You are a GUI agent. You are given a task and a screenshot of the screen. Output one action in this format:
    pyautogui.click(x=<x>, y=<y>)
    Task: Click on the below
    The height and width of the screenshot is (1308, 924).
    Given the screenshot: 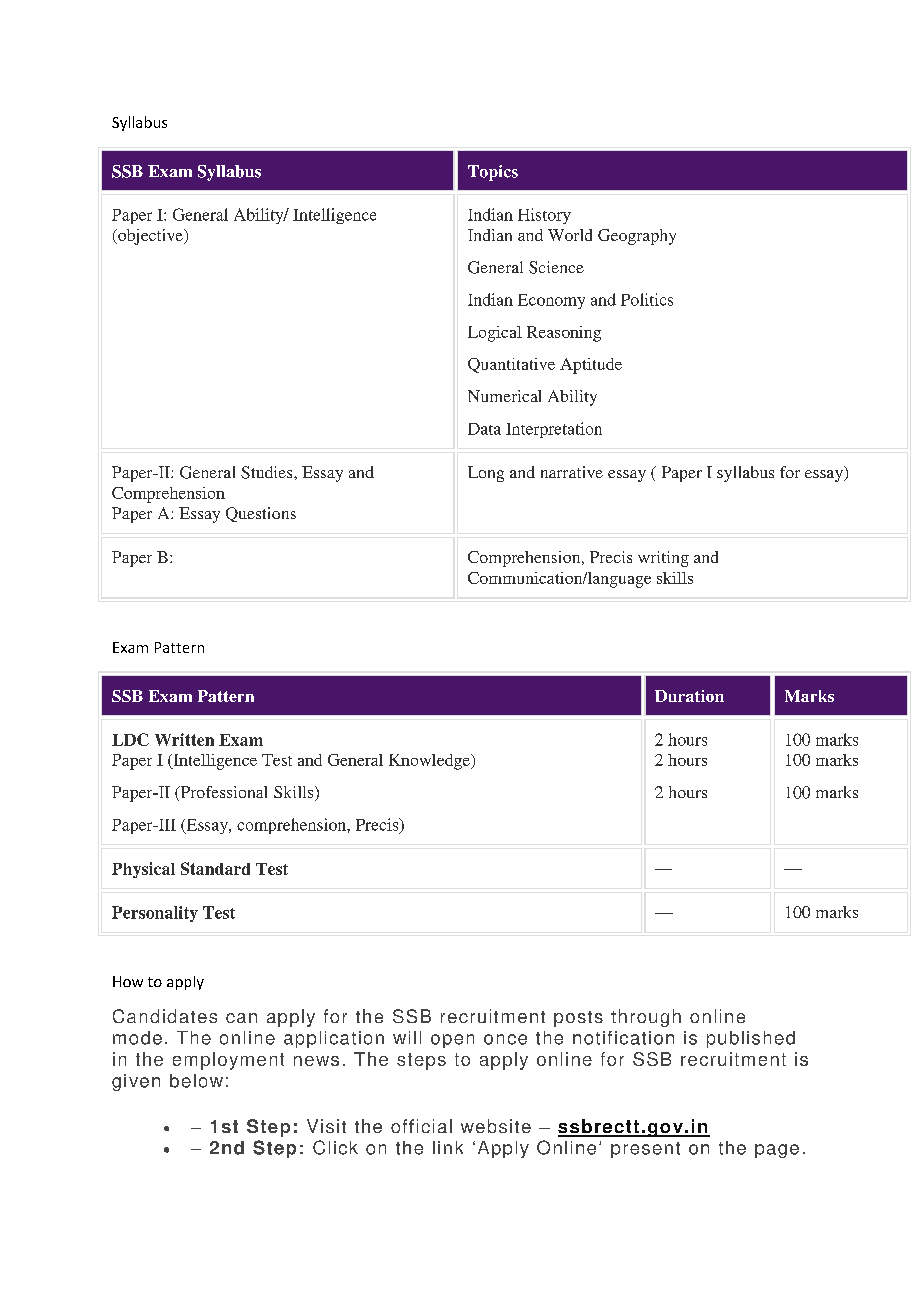 What is the action you would take?
    pyautogui.click(x=196, y=1081)
